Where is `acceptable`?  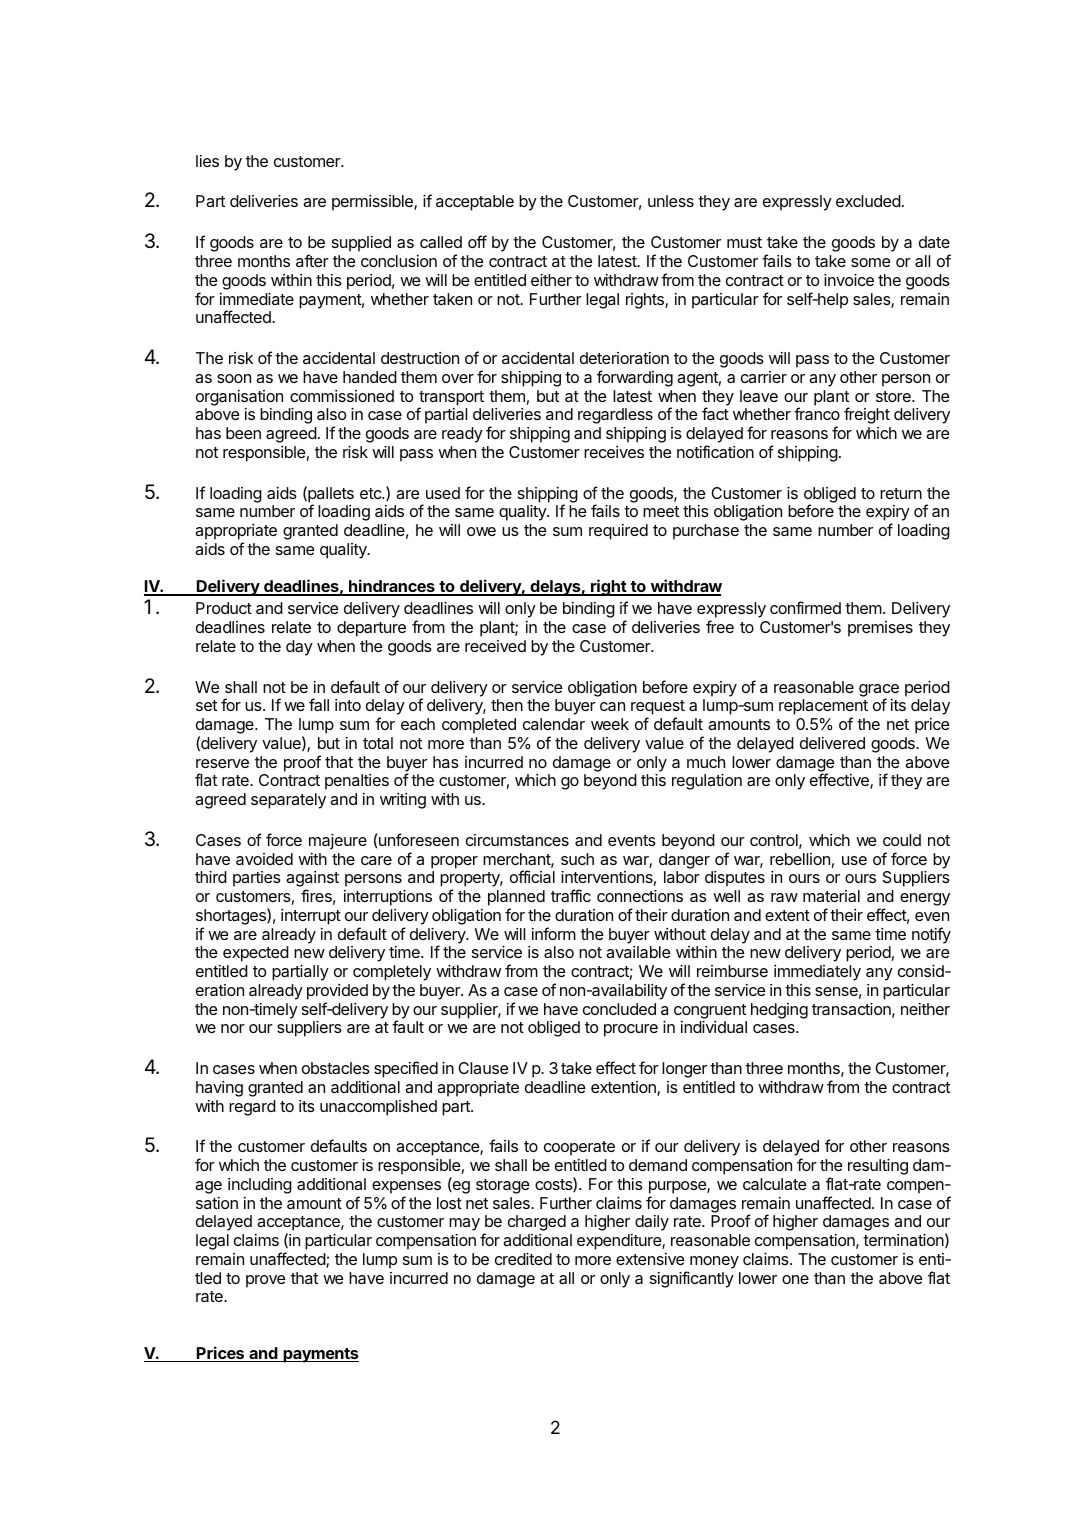
acceptable is located at coordinates (475, 203).
